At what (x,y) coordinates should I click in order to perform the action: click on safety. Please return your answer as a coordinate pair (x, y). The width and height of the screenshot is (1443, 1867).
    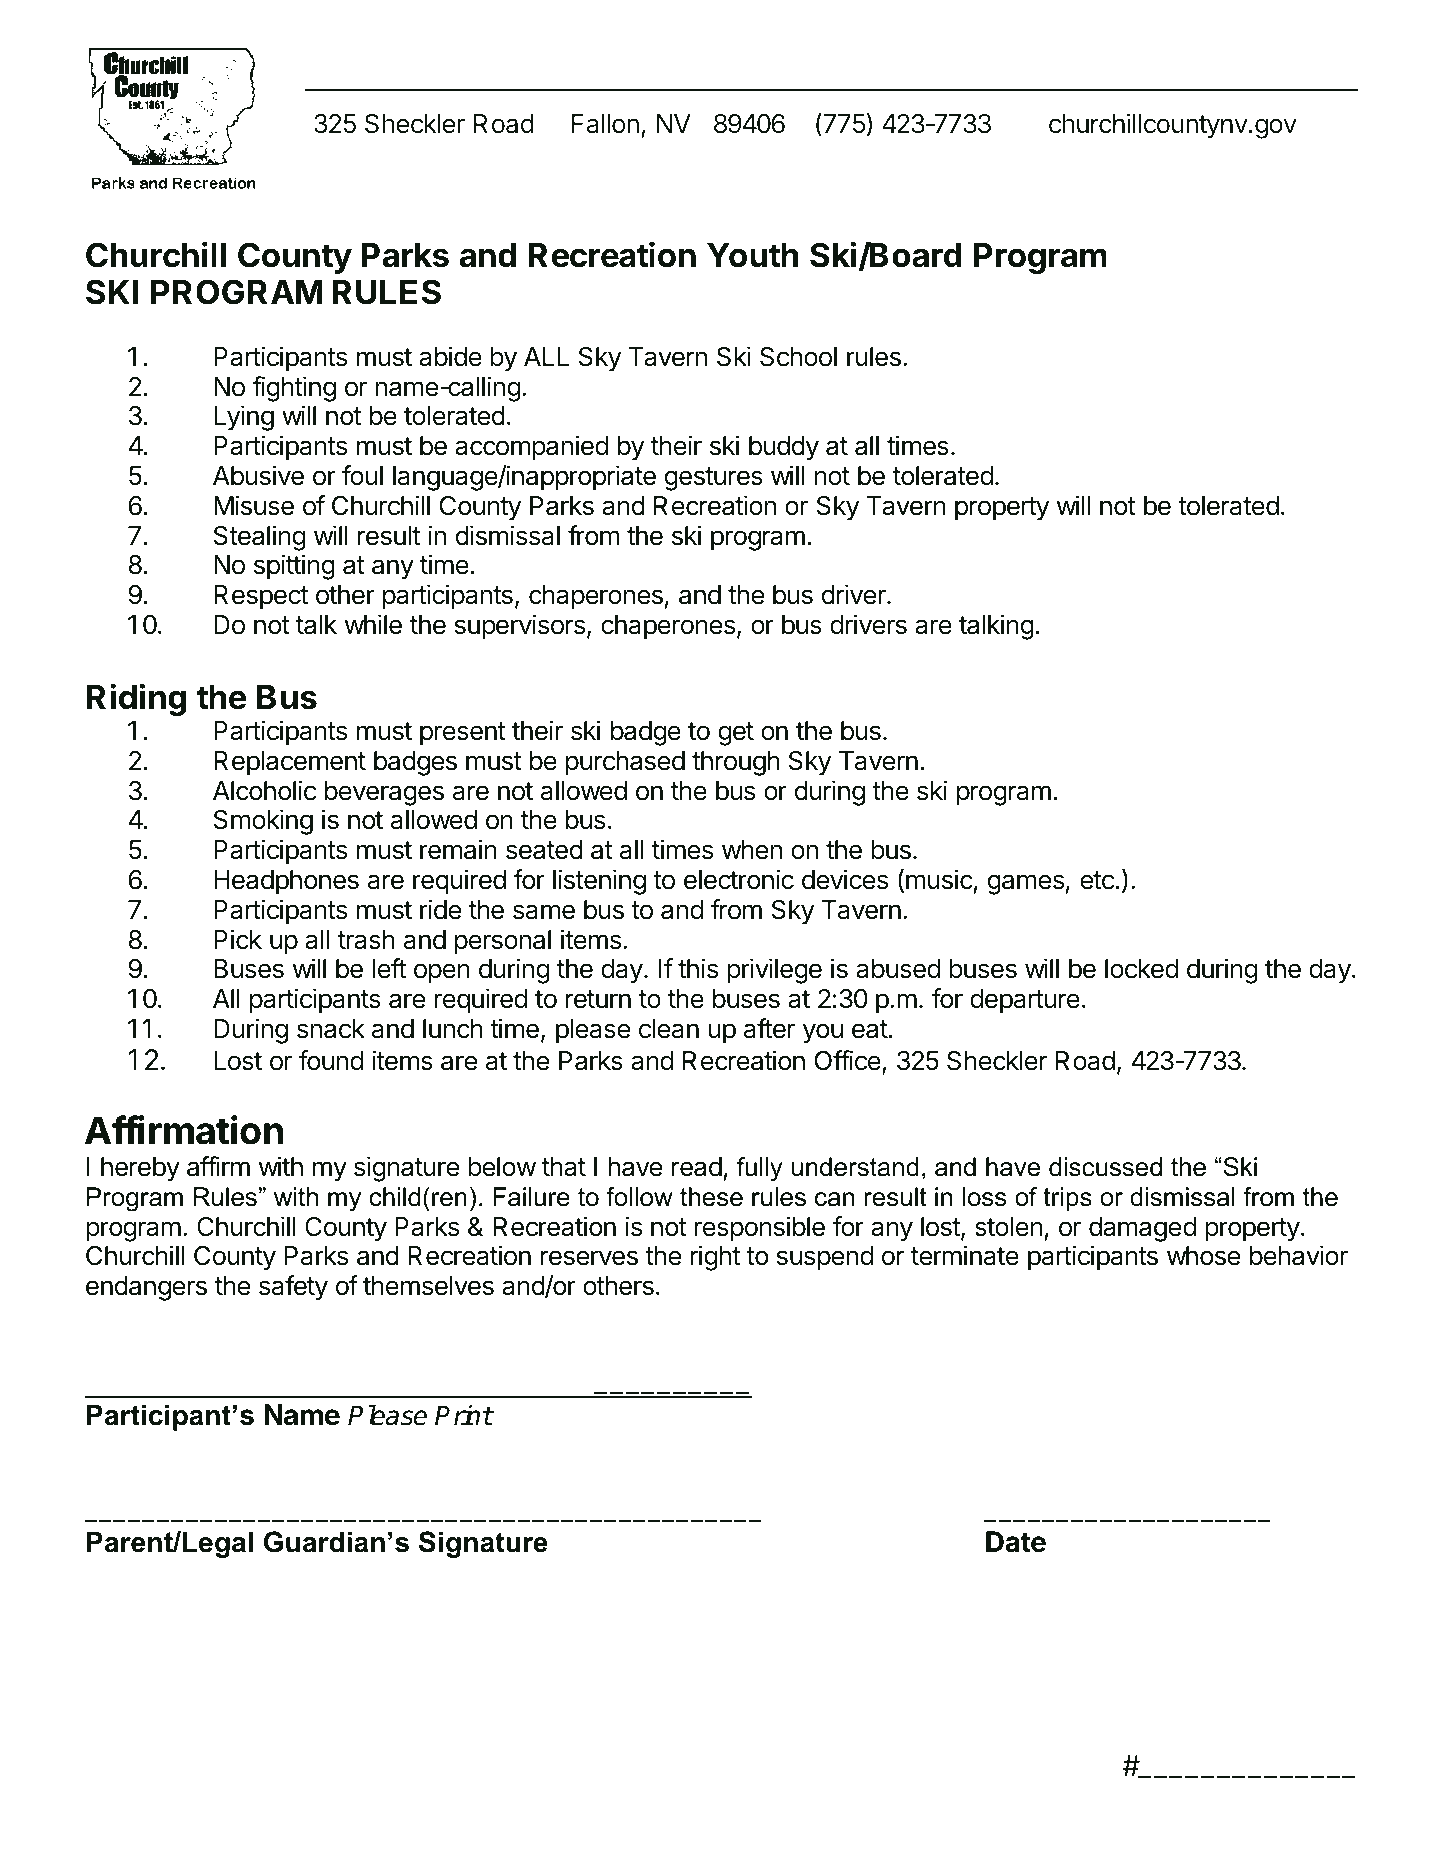
    Looking at the image, I should click on (293, 1288).
